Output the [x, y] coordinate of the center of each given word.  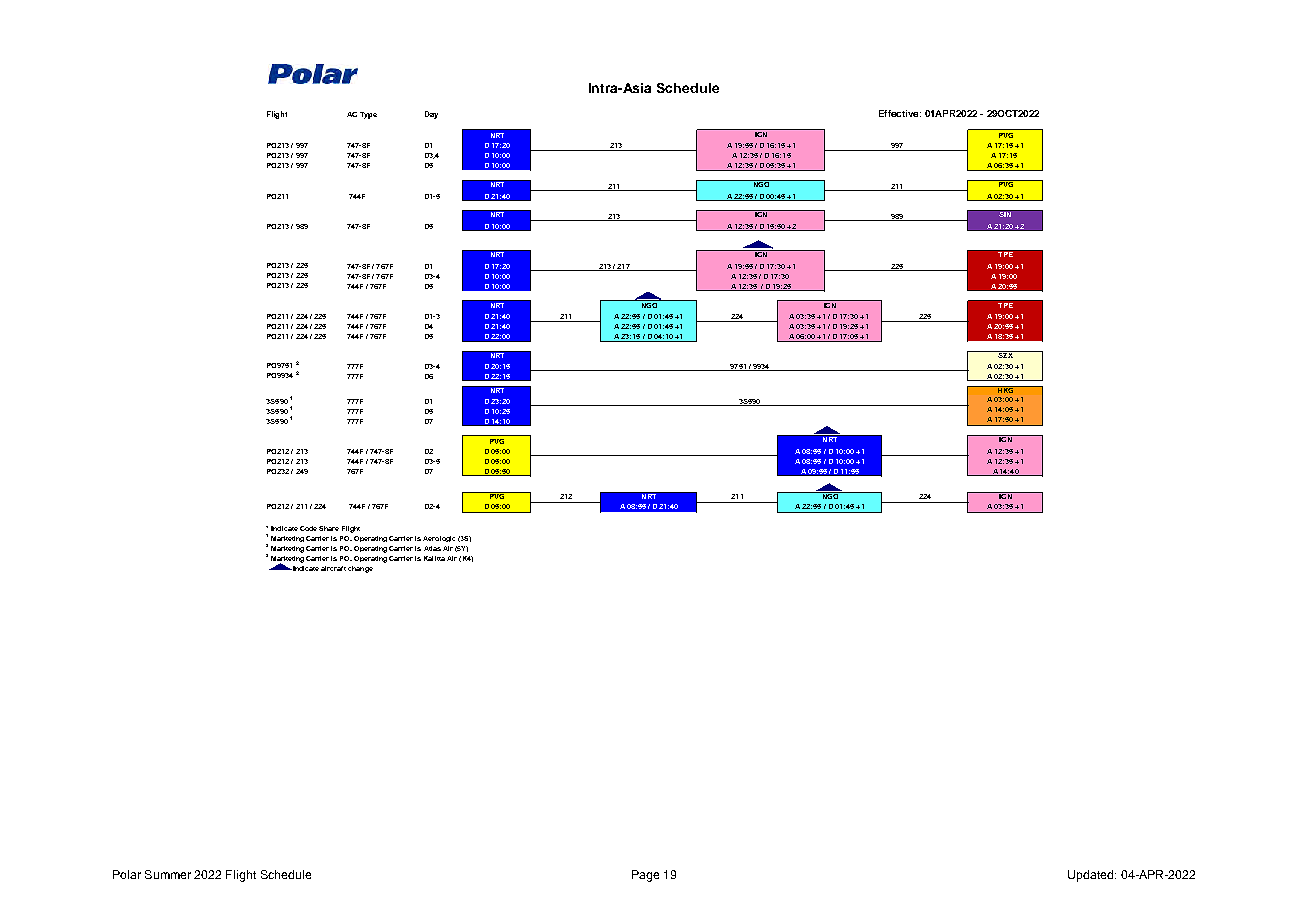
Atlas [432, 548]
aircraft [333, 568]
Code [308, 528]
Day [431, 115]
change [360, 569]
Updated [1092, 876]
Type [368, 115]
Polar [127, 874]
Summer [168, 874]
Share [329, 528]
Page [645, 876]
